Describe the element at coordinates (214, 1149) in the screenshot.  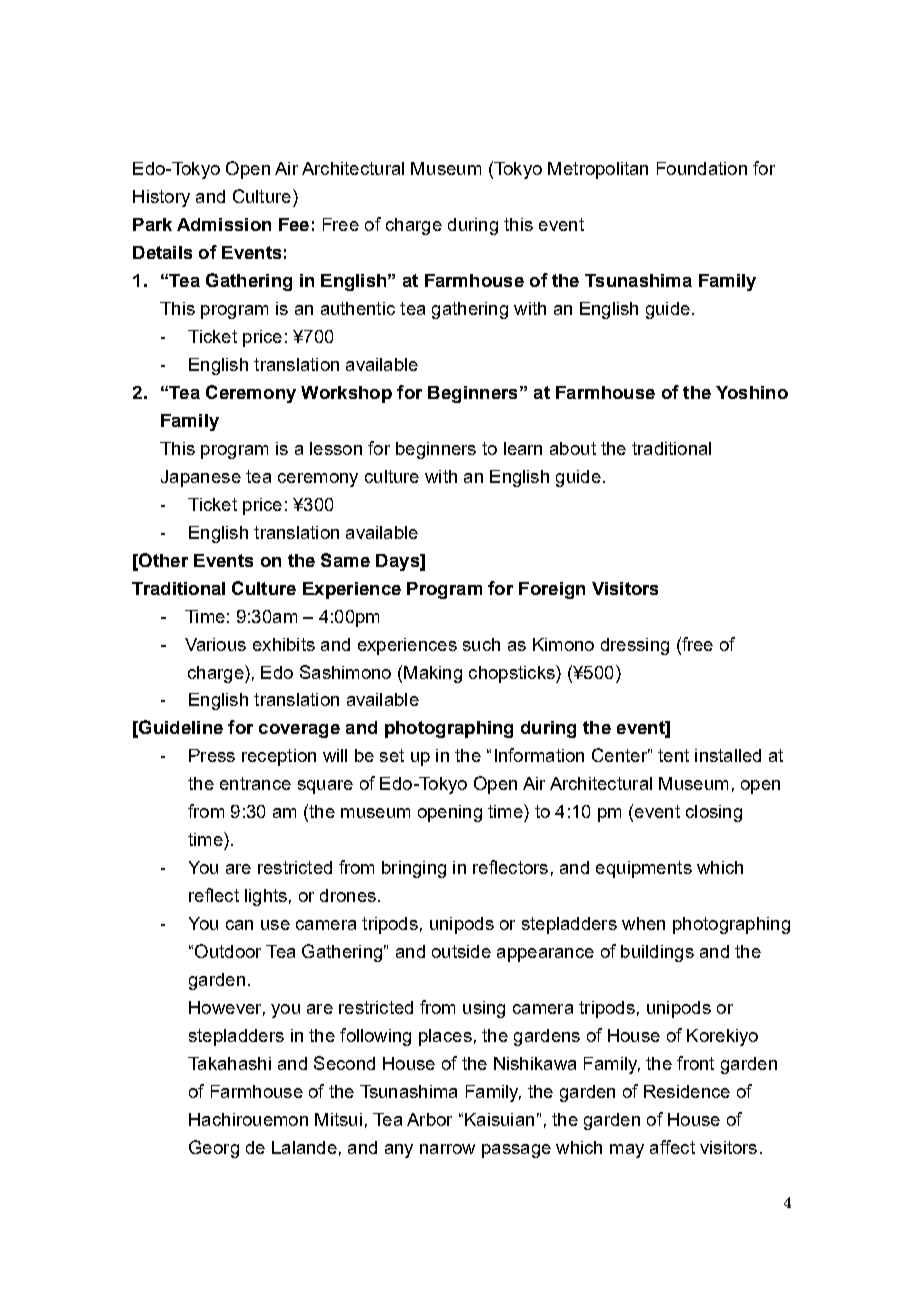
I see `Georg` at that location.
